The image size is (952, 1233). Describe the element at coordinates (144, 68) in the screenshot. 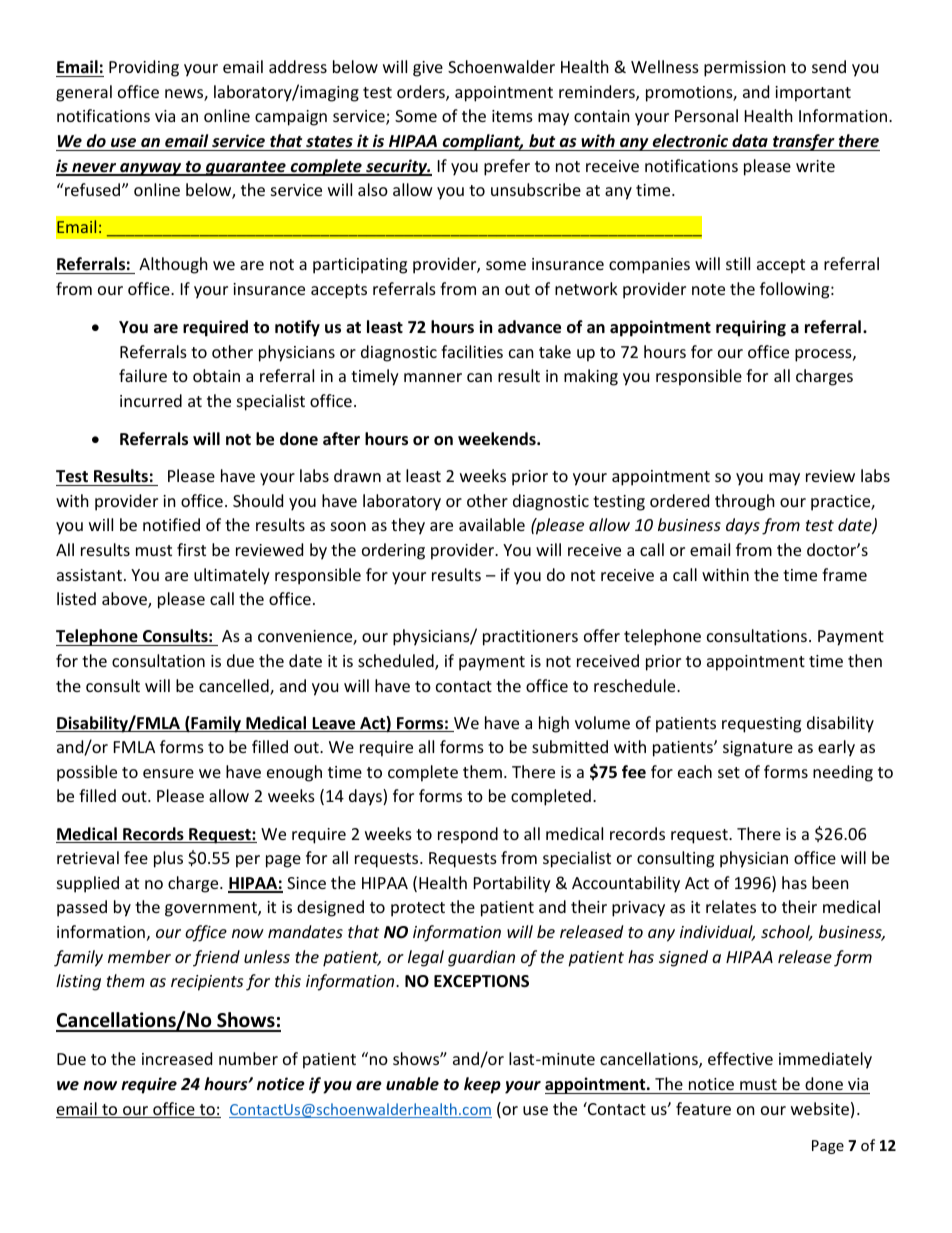

I see `Providing` at that location.
